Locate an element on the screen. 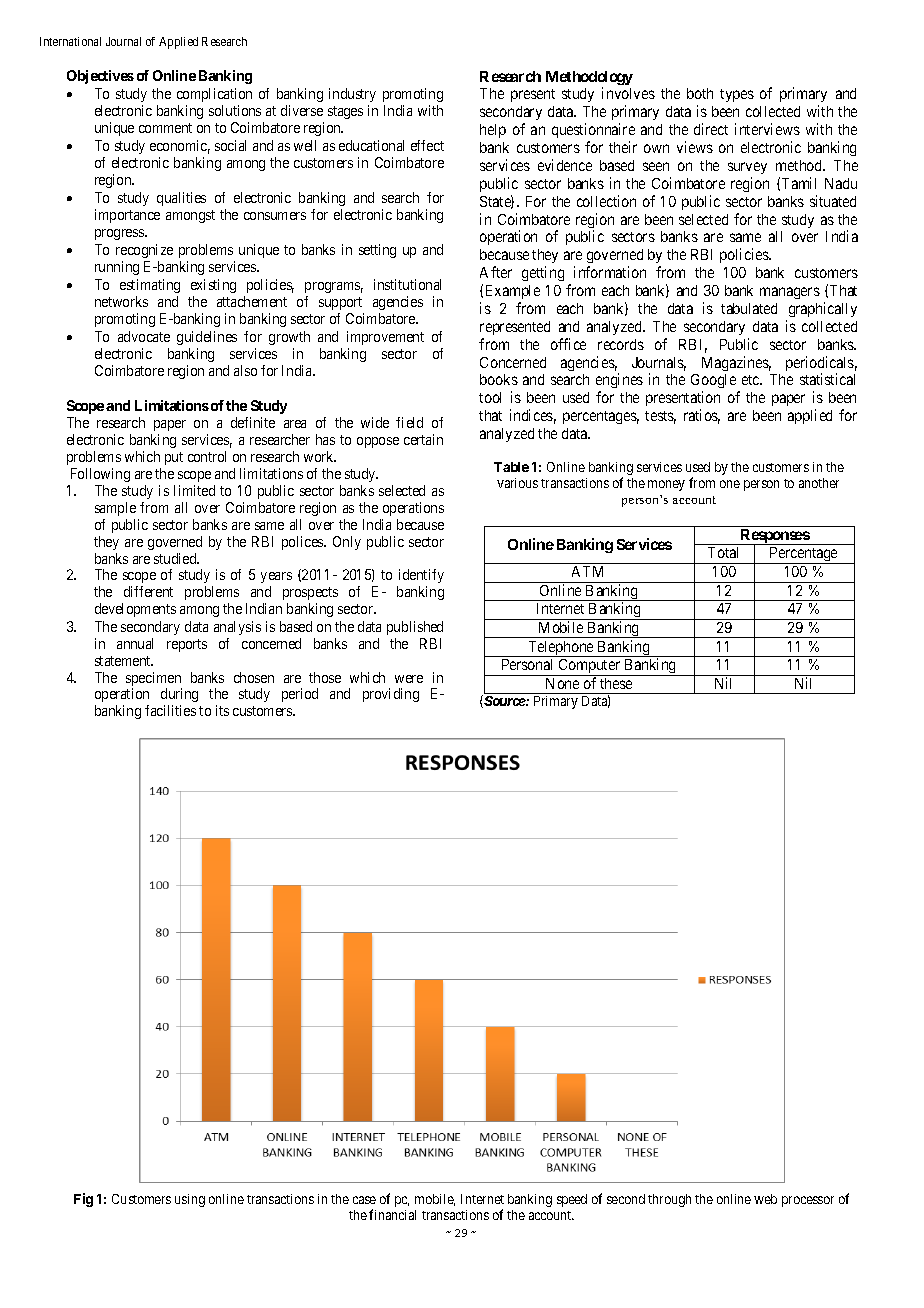 This screenshot has width=924, height=1308. its is located at coordinates (222, 710).
